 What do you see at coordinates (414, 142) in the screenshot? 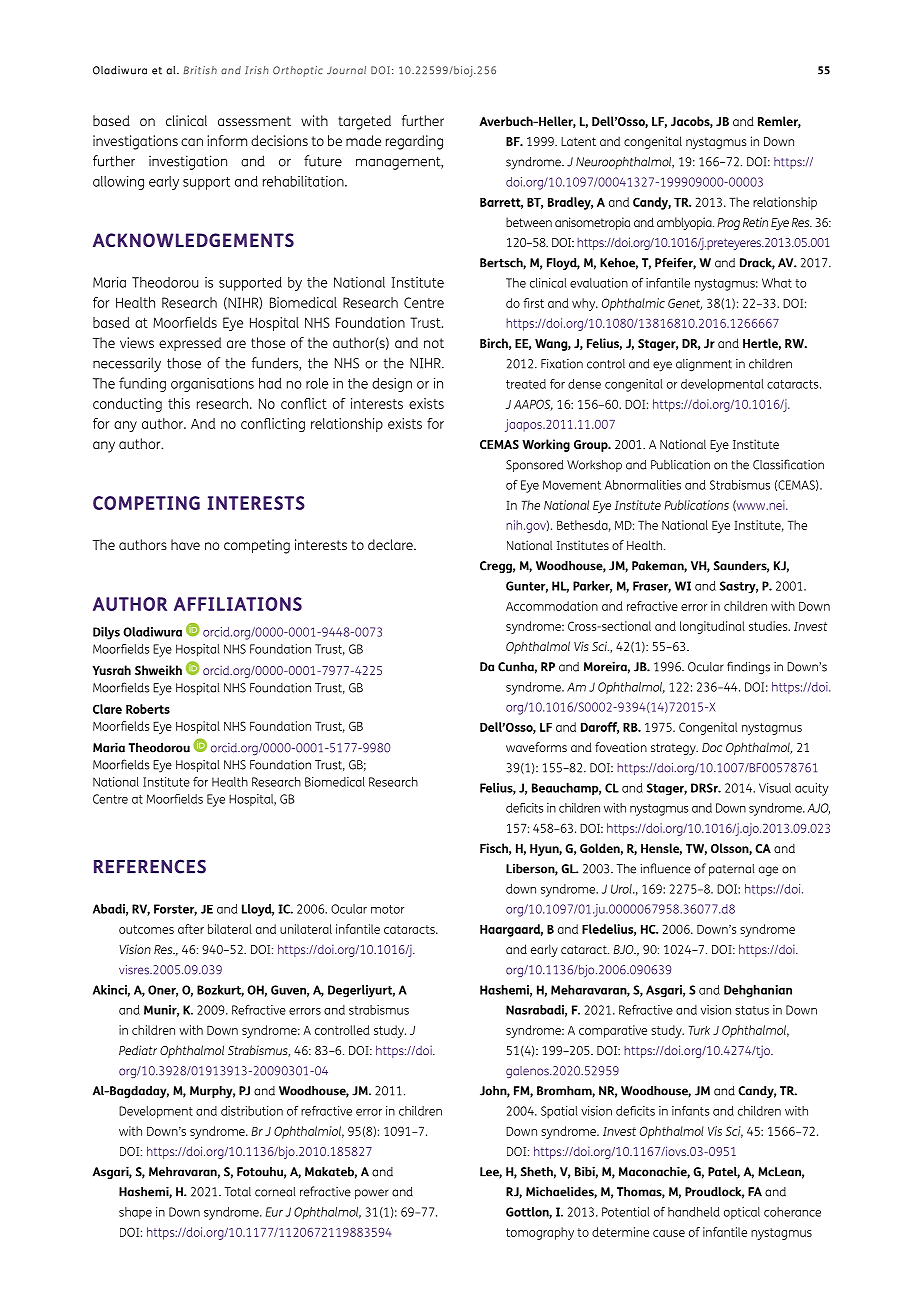
I see `regarding` at bounding box center [414, 142].
